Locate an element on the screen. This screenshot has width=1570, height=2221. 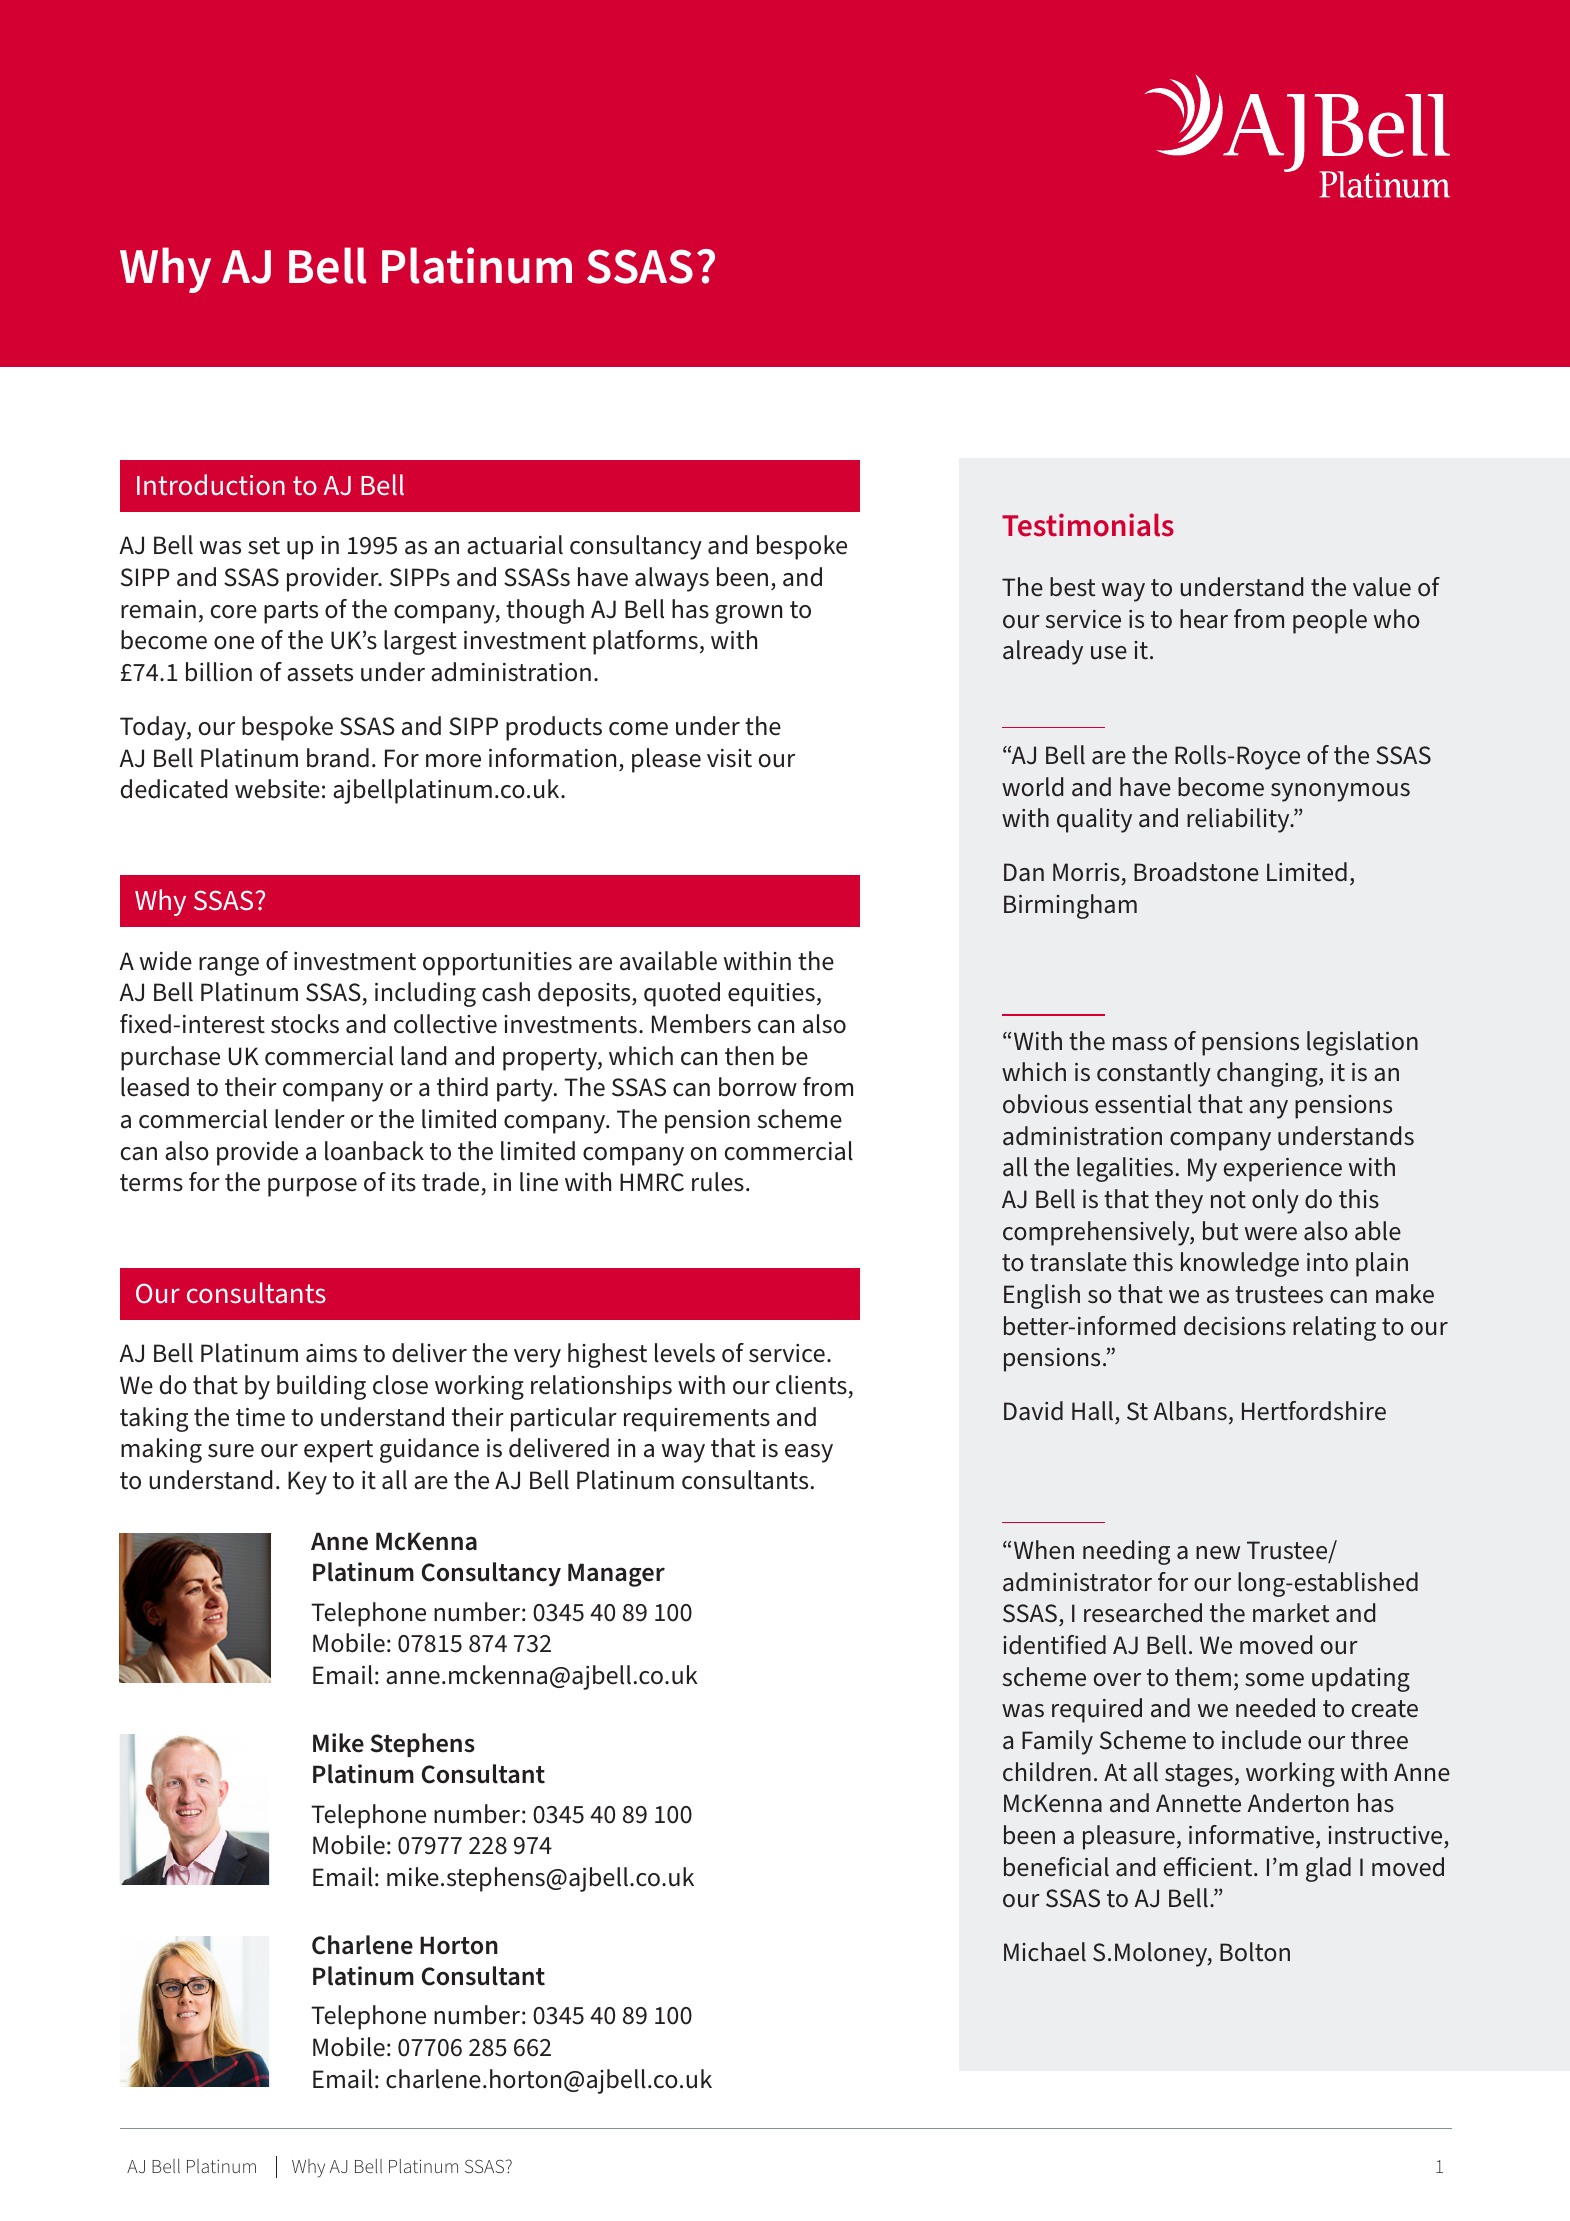
always is located at coordinates (672, 579).
